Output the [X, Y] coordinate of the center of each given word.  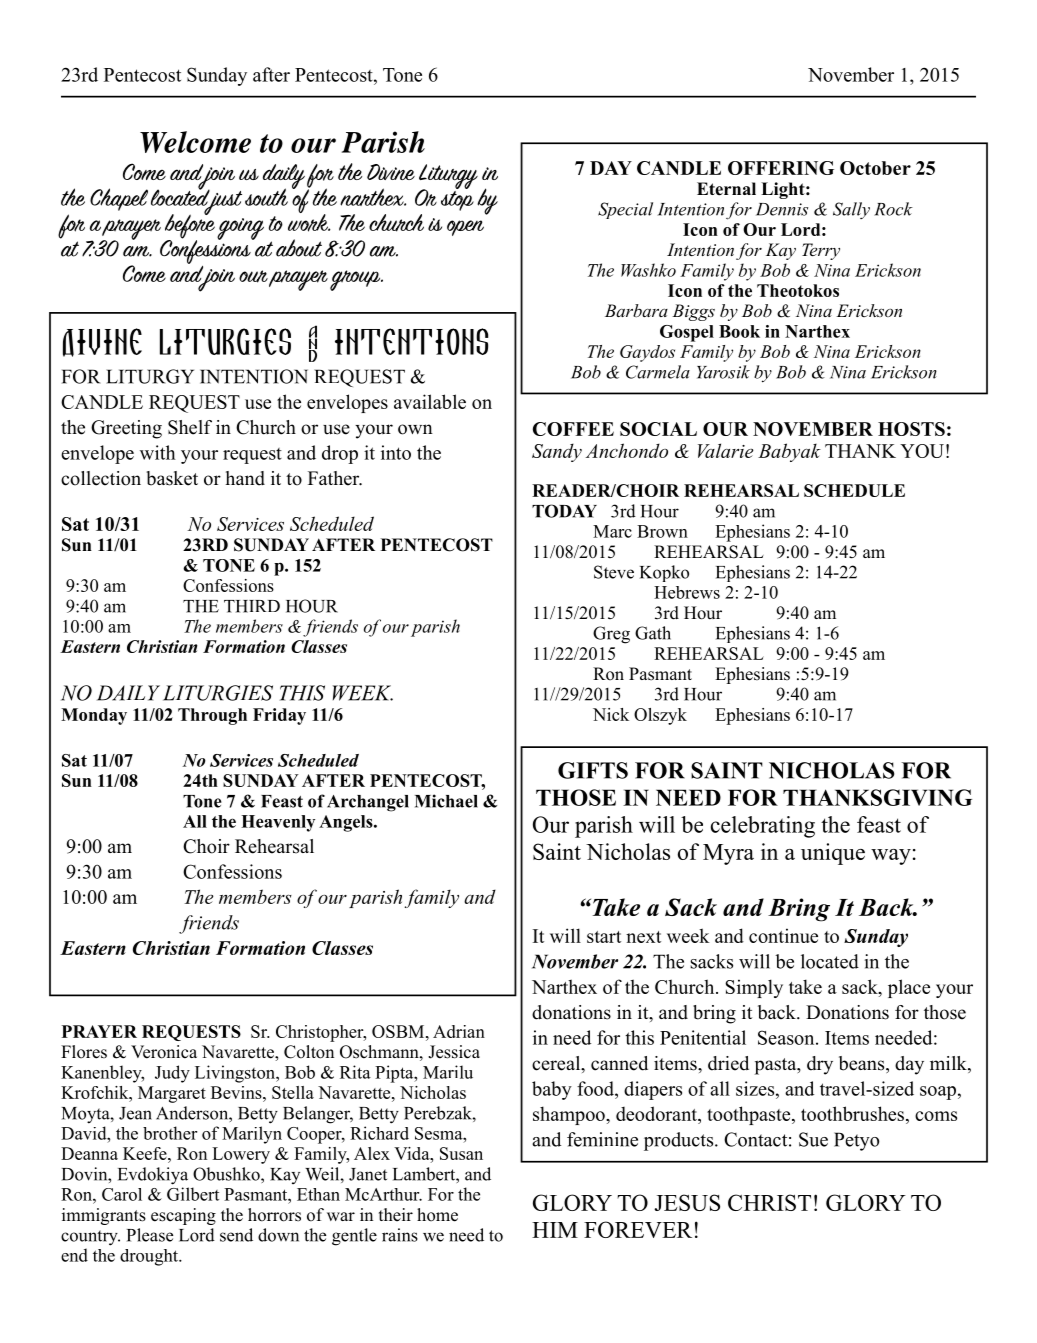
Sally [851, 210]
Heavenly [278, 823]
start [604, 937]
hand [245, 478]
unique [833, 854]
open [465, 228]
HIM [555, 1230]
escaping [183, 1216]
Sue [813, 1139]
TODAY [564, 511]
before [190, 226]
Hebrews [687, 592]
